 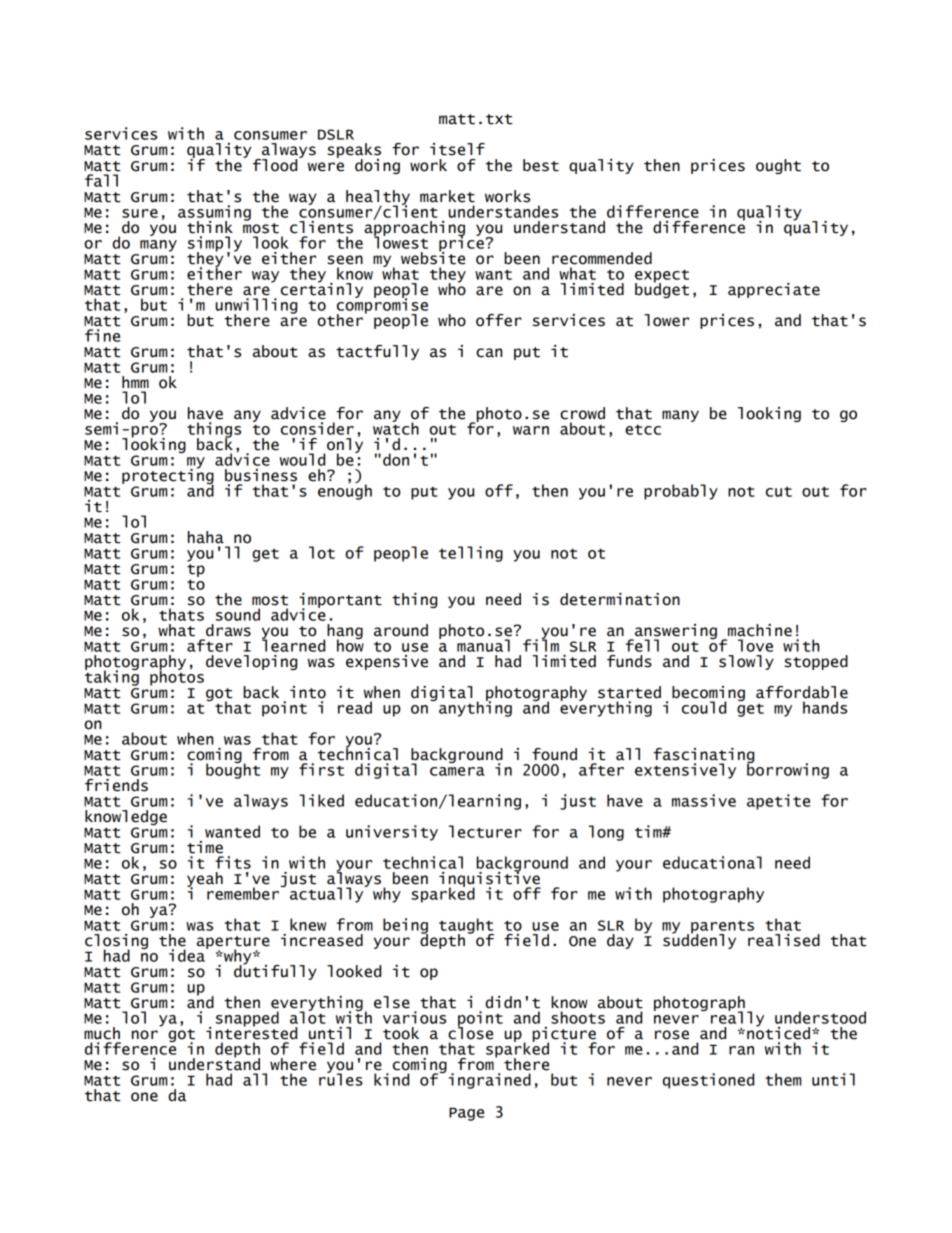 I want to click on assuming, so click(x=214, y=214).
